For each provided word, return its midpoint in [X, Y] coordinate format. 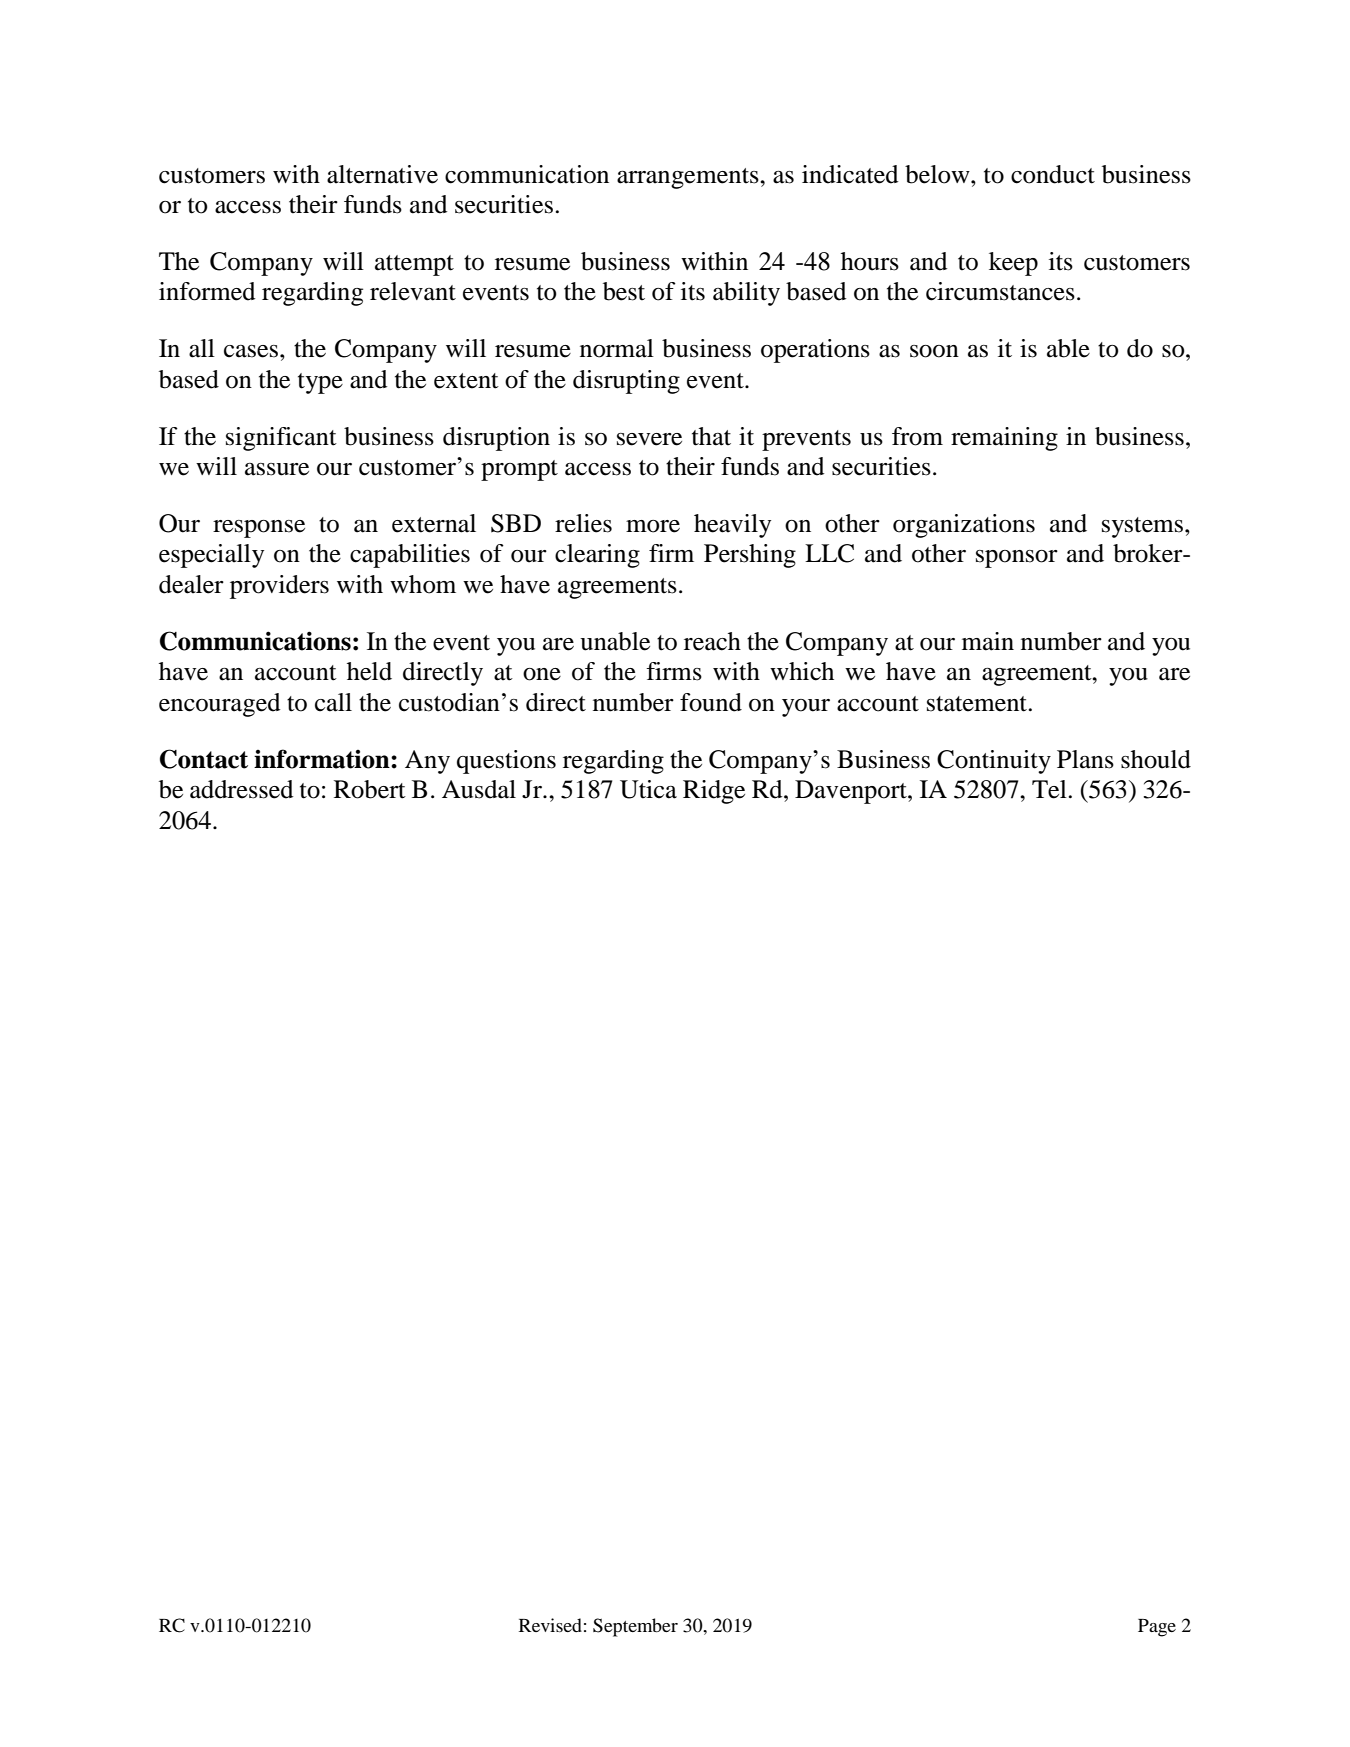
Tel [1049, 789]
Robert [370, 789]
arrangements [689, 178]
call [333, 702]
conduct [1053, 174]
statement [978, 704]
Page [1157, 1628]
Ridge [714, 792]
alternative [382, 174]
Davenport [852, 792]
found [711, 702]
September [635, 1627]
